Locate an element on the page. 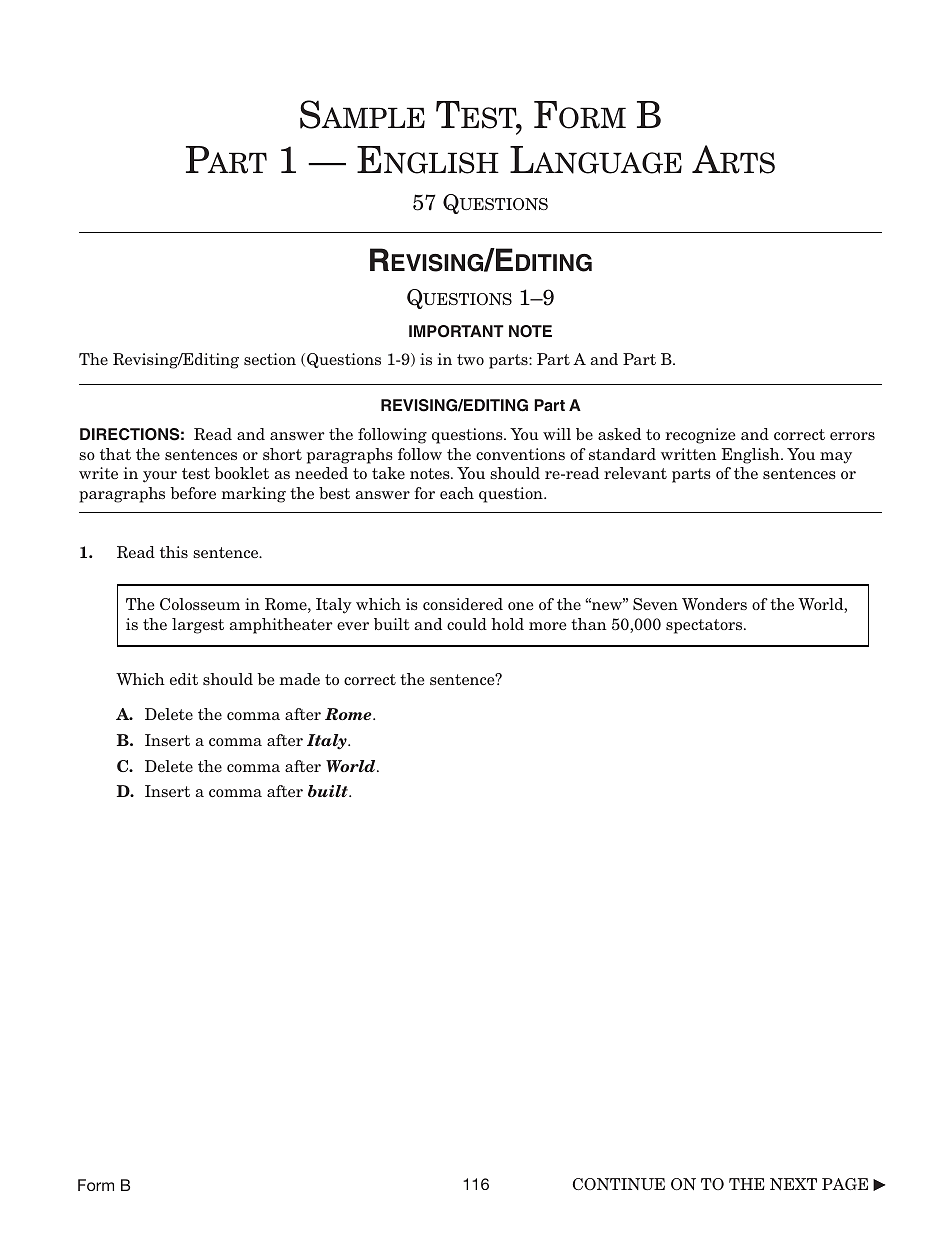  considered is located at coordinates (463, 604).
